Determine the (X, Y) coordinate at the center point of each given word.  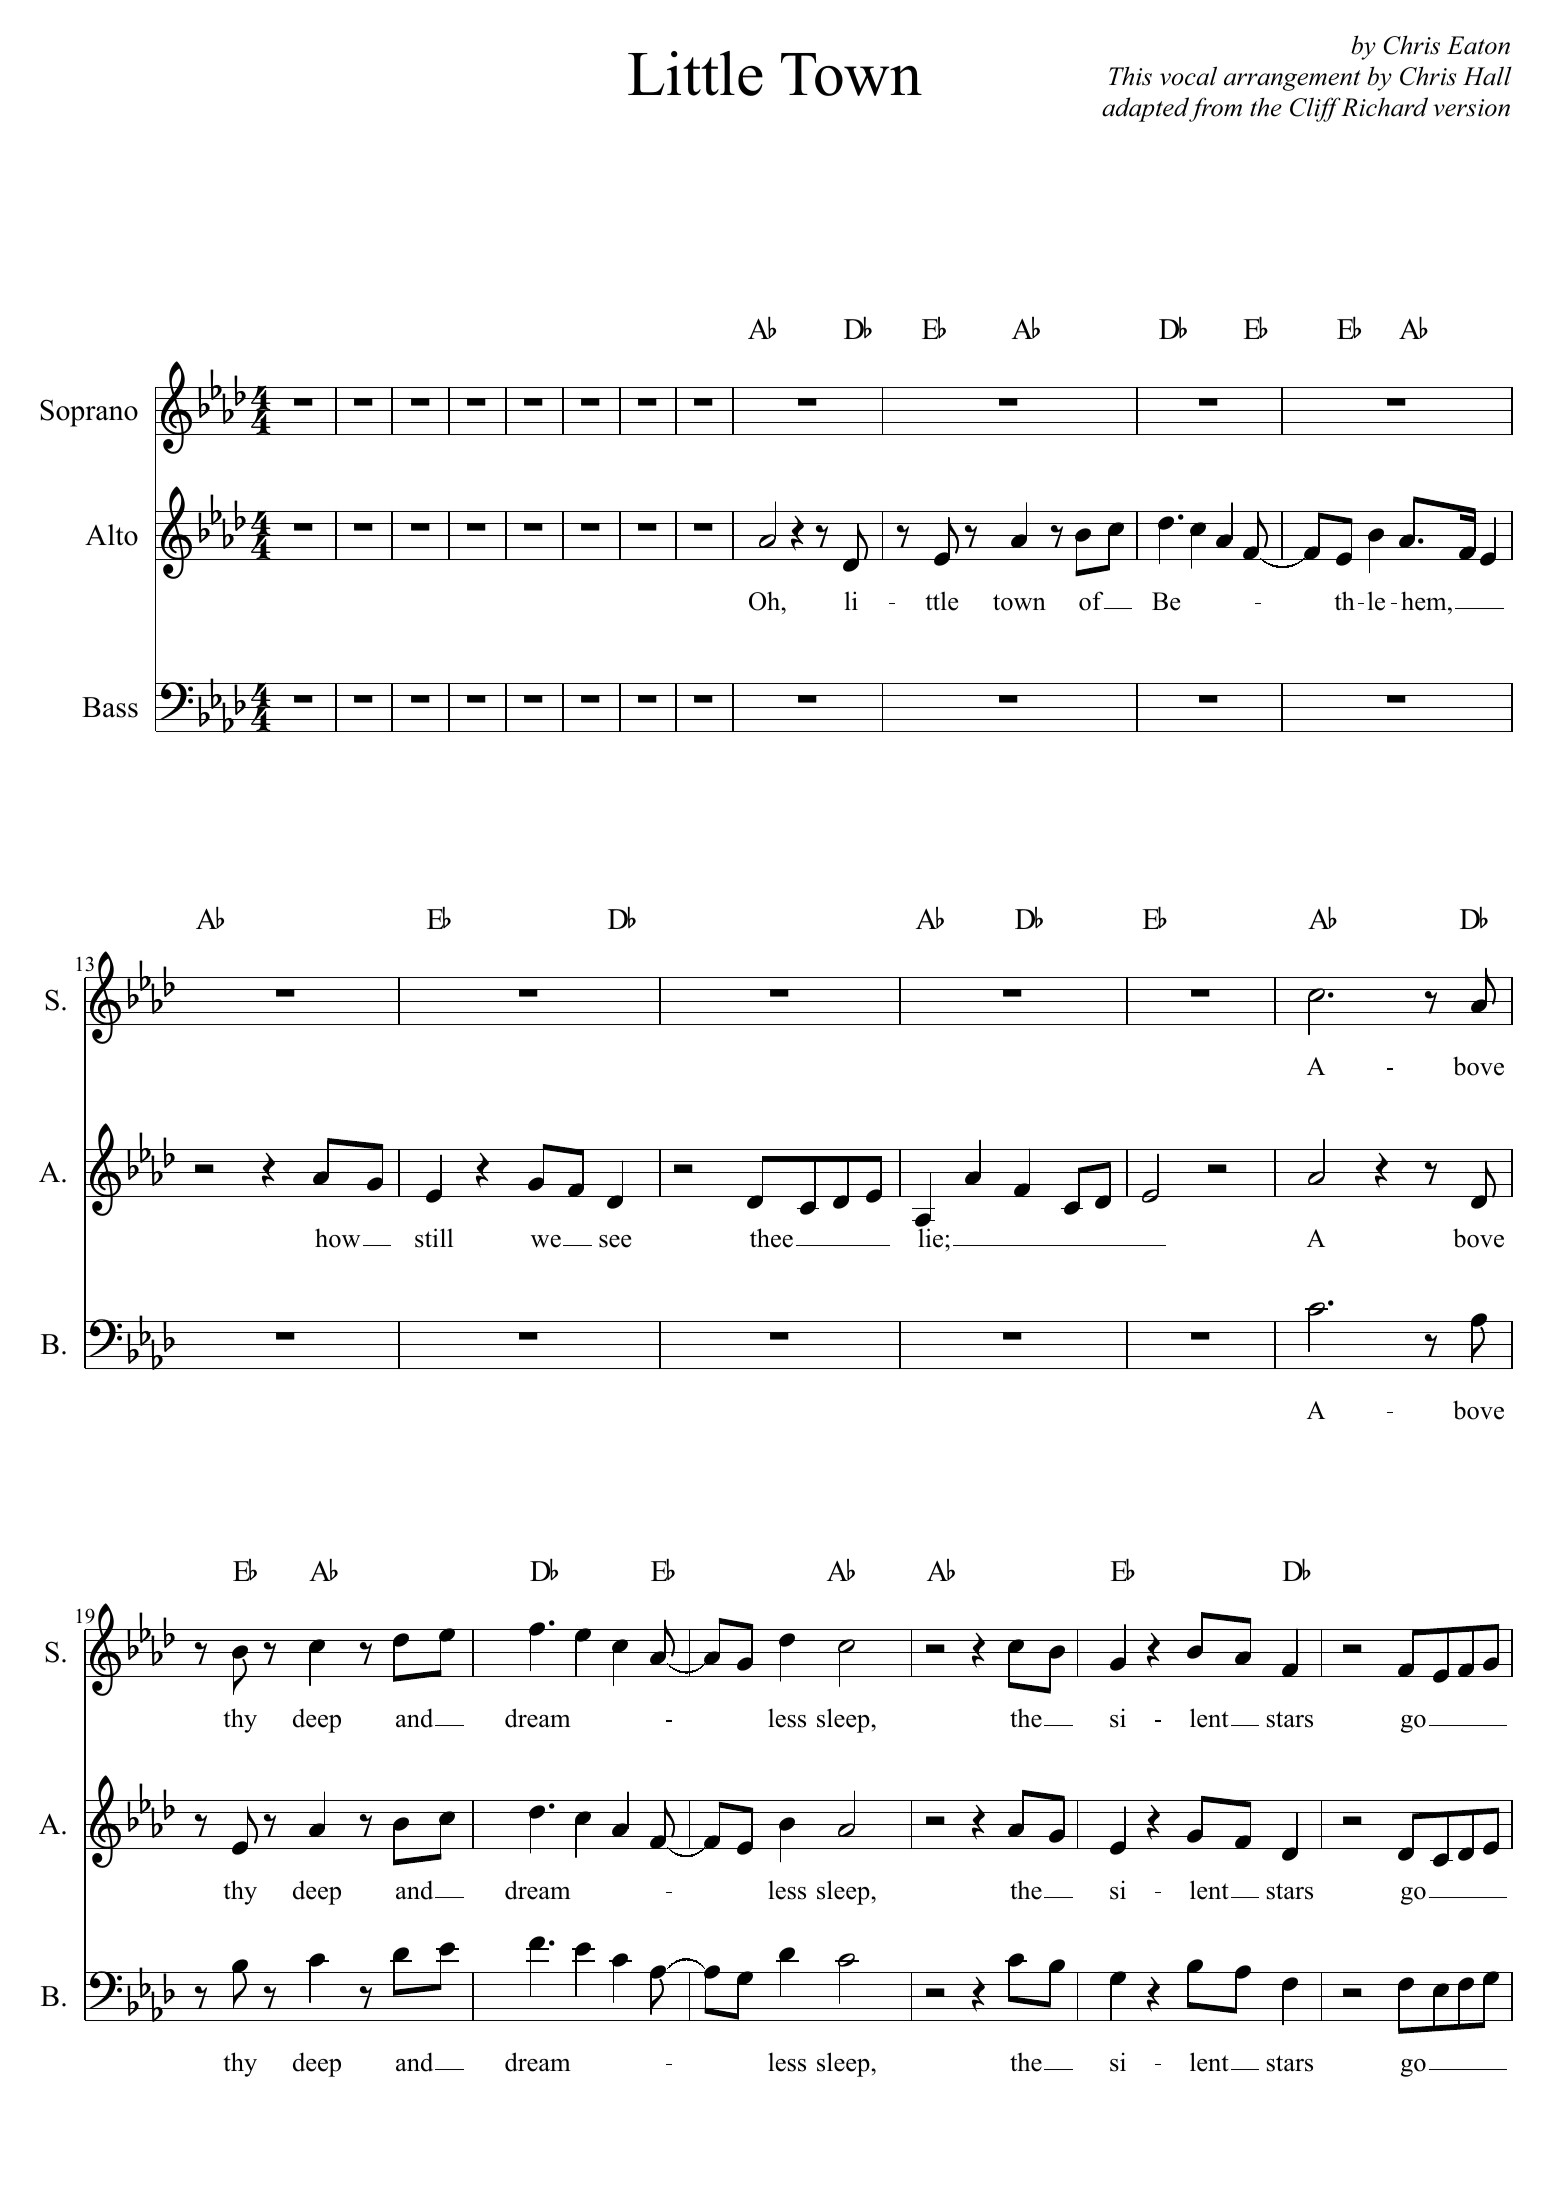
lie (932, 1238)
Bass (110, 707)
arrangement (1292, 80)
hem (1425, 601)
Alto (111, 535)
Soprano (89, 413)
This (1130, 76)
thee (771, 1238)
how (337, 1238)
